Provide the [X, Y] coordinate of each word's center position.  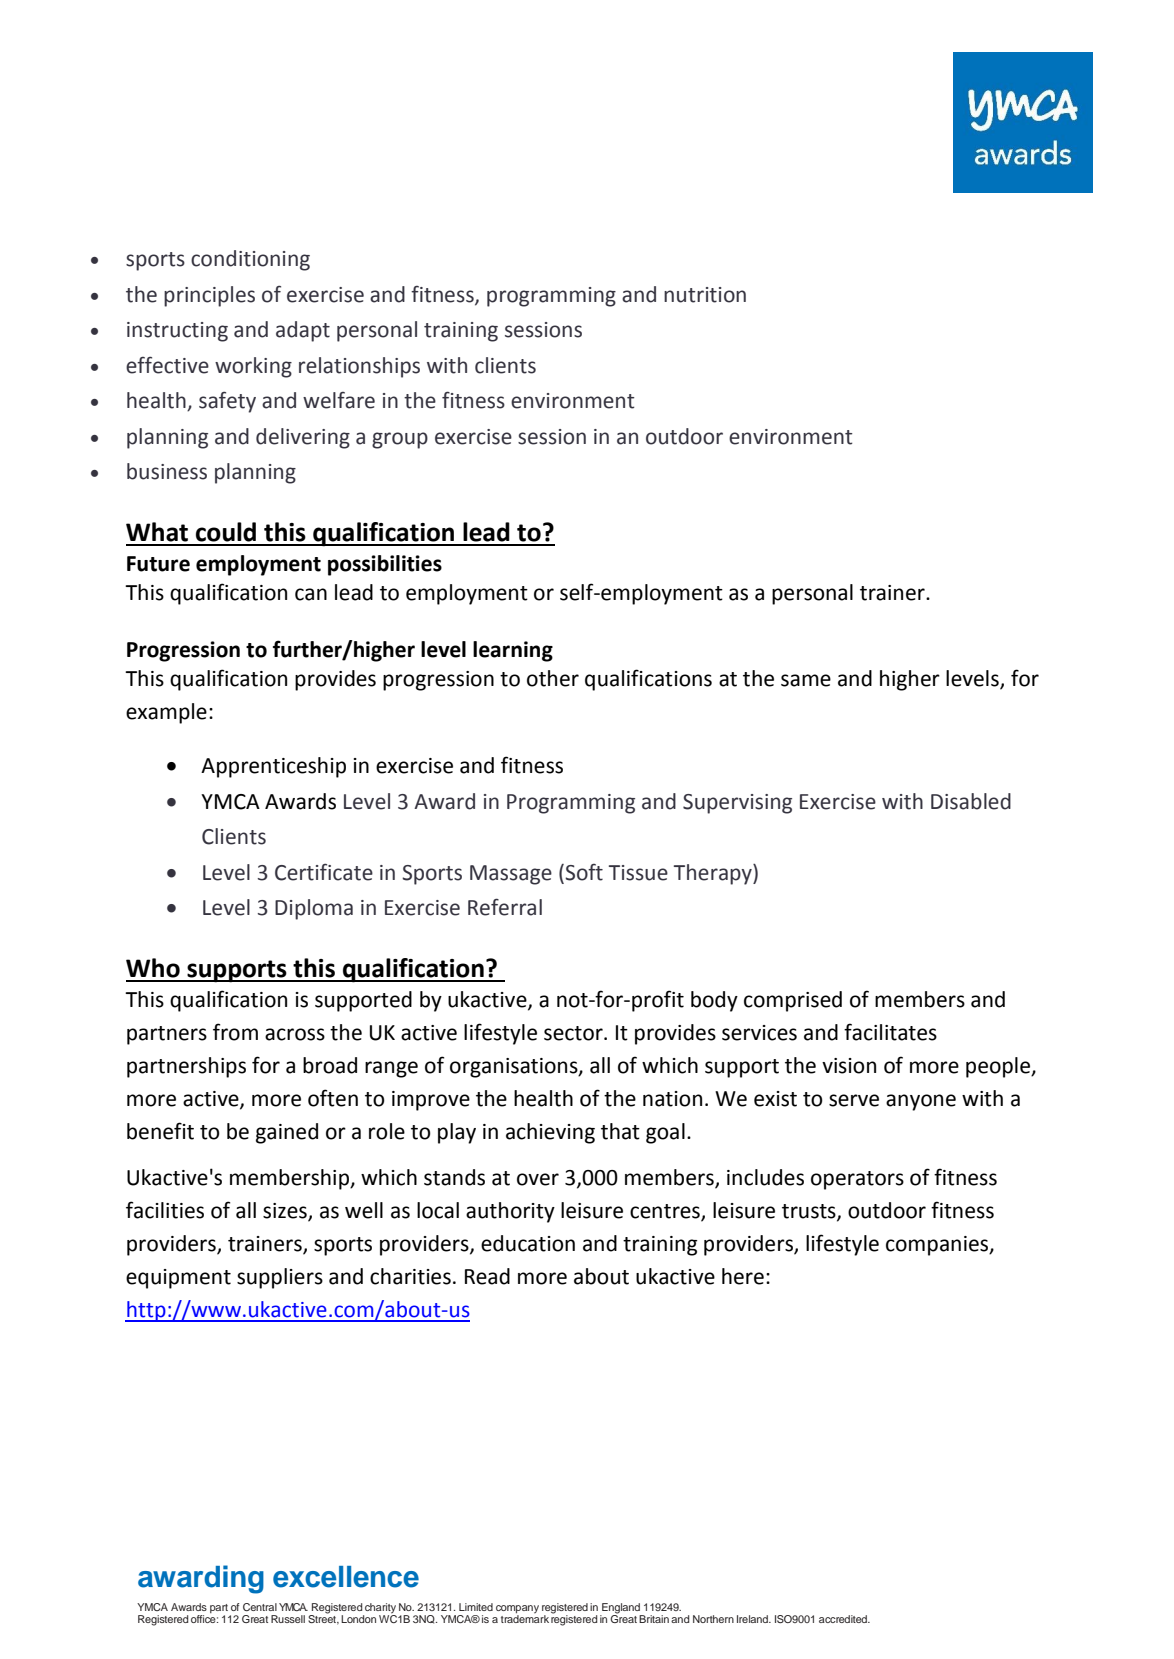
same [806, 680]
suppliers [280, 1278]
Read [487, 1276]
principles [209, 296]
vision [849, 1066]
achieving [550, 1133]
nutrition [705, 295]
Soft [584, 872]
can [311, 594]
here [743, 1276]
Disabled [971, 801]
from [235, 1032]
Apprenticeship [273, 767]
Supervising [737, 804]
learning [513, 651]
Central [260, 1607]
